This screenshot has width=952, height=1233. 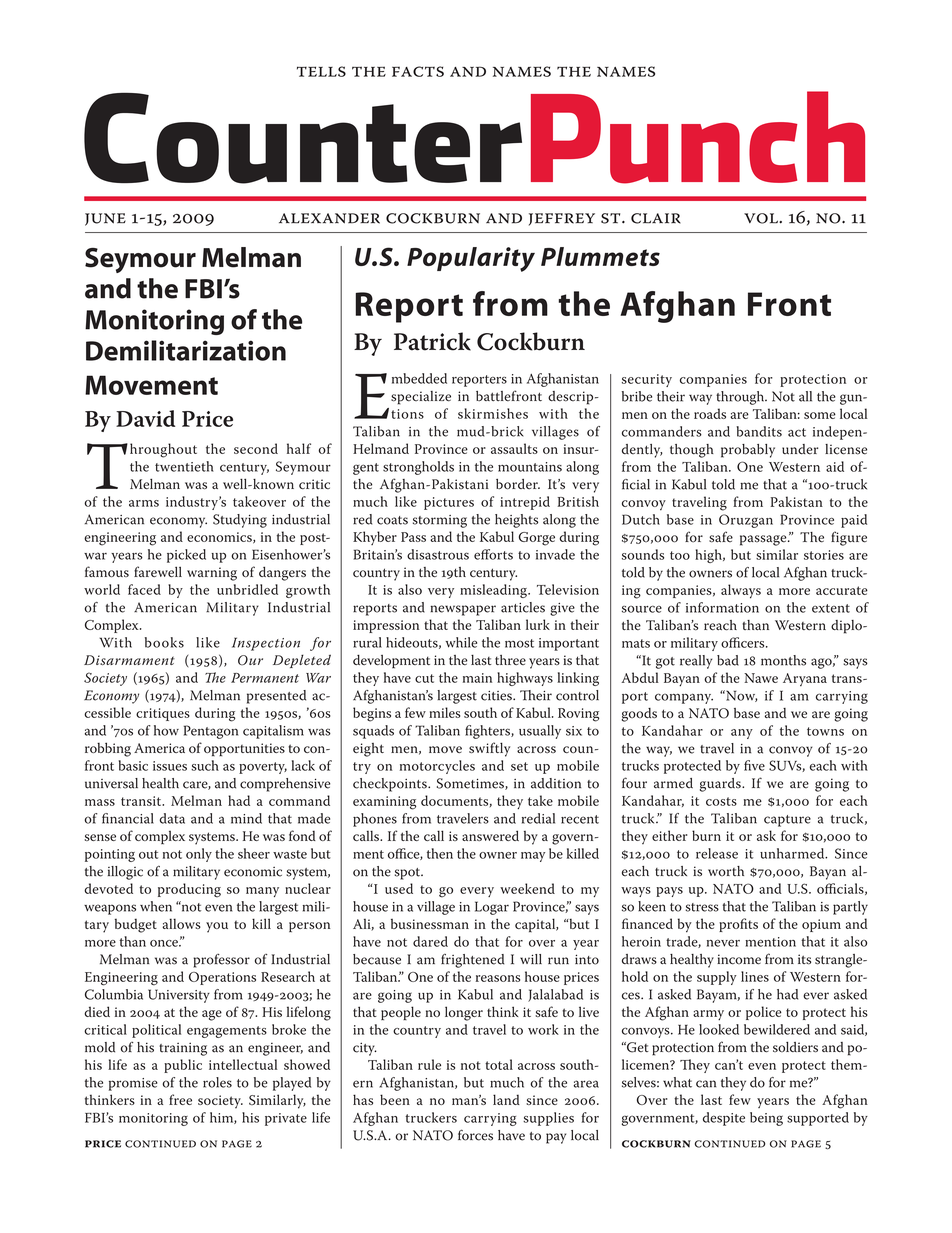 What do you see at coordinates (463, 610) in the screenshot?
I see `newspaper` at bounding box center [463, 610].
